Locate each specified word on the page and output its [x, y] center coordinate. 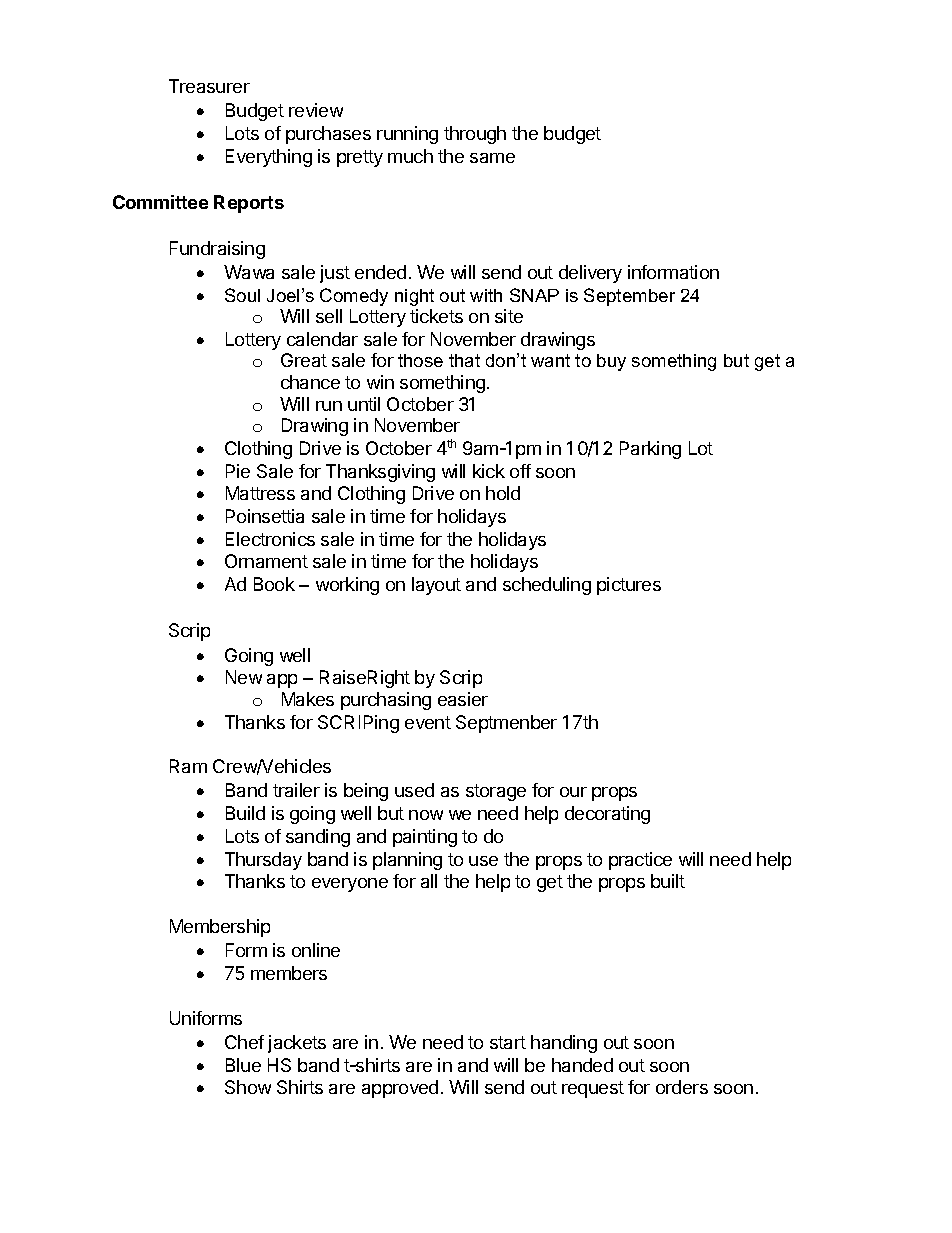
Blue [243, 1065]
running [407, 135]
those [420, 360]
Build [245, 813]
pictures [629, 586]
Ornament [266, 561]
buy [611, 362]
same [492, 158]
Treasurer [209, 86]
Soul [242, 295]
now [426, 815]
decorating [607, 815]
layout [436, 586]
